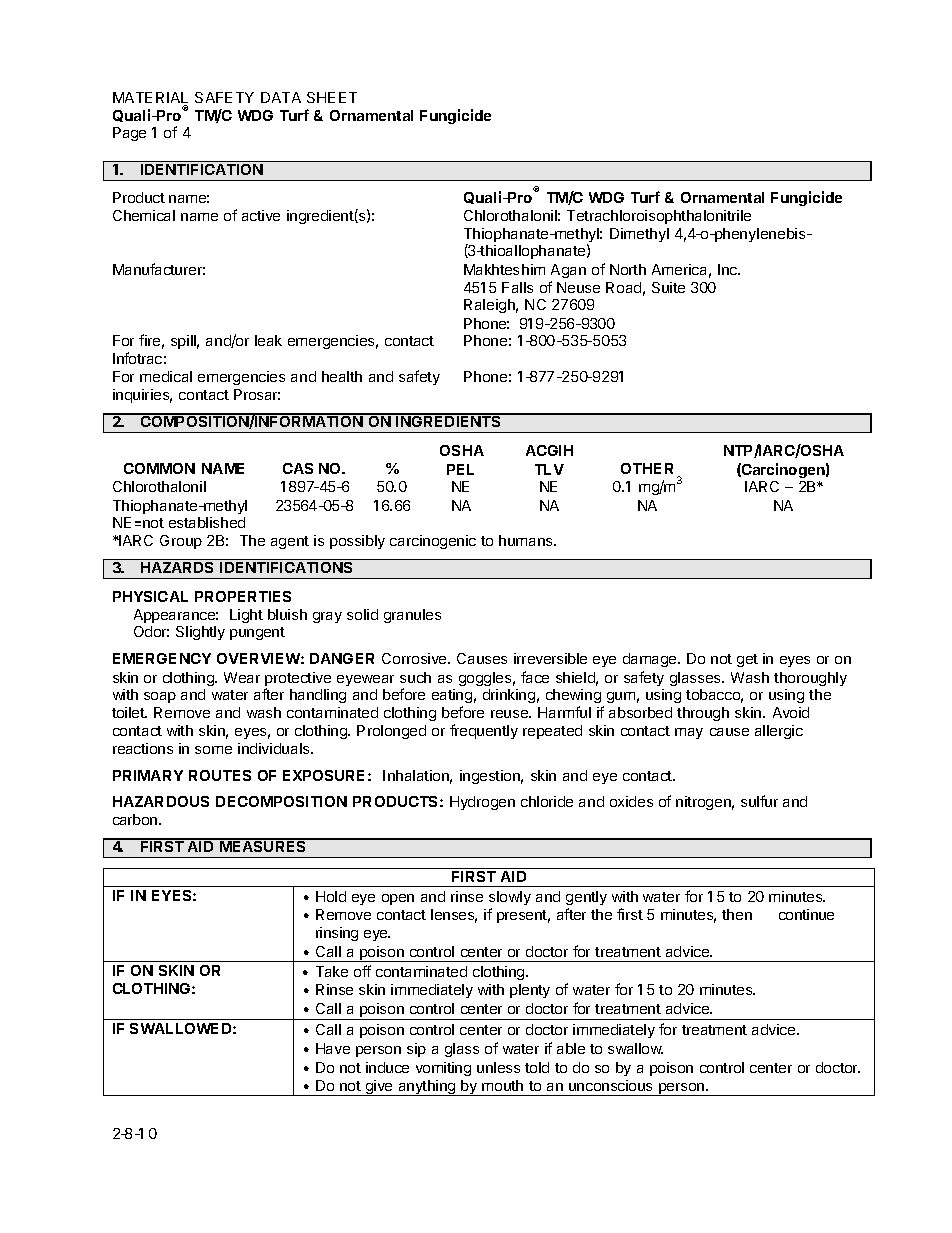  What do you see at coordinates (263, 845) in the screenshot?
I see `MEASURES` at bounding box center [263, 845].
